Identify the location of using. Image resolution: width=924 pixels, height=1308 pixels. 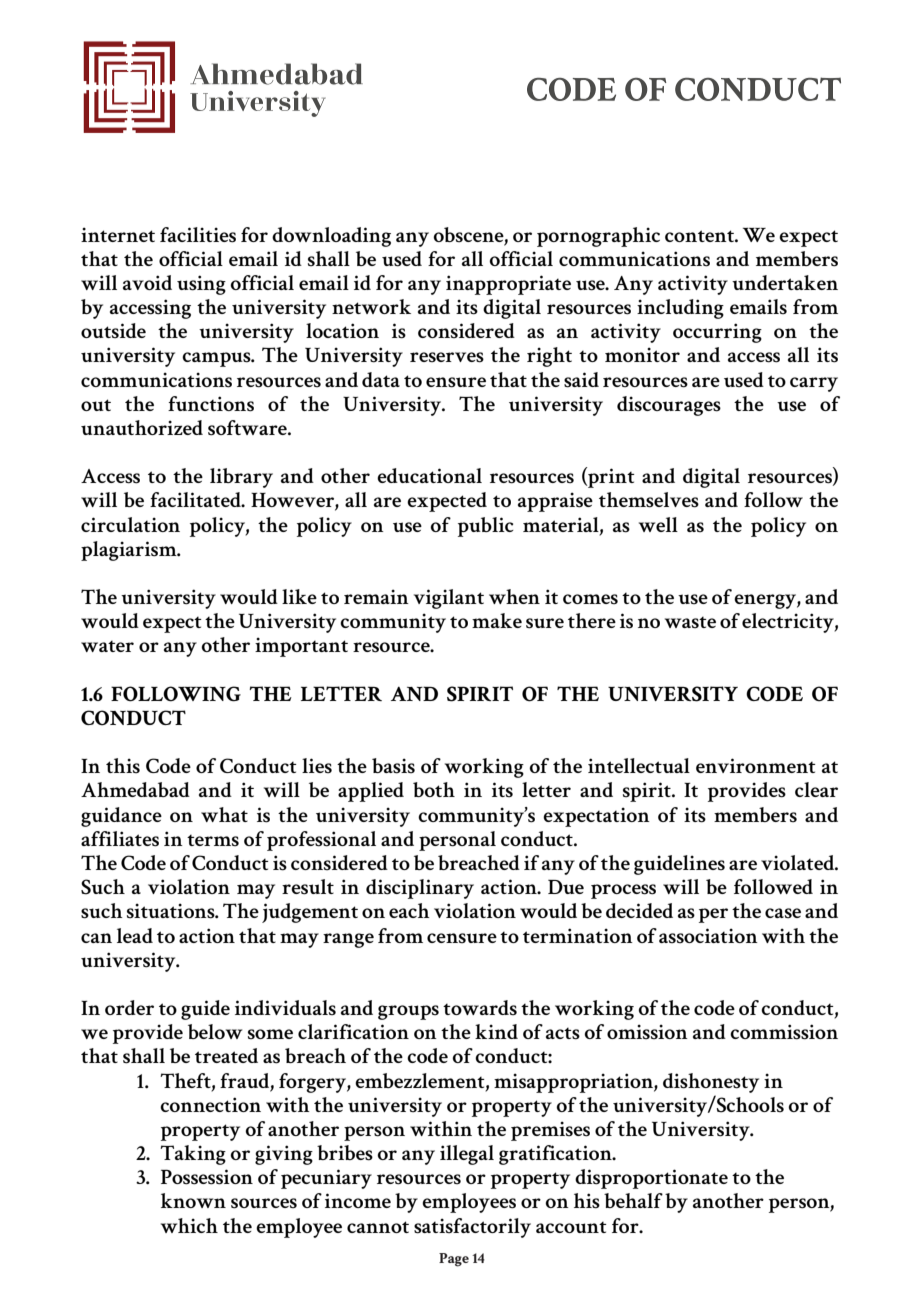
(201, 285).
